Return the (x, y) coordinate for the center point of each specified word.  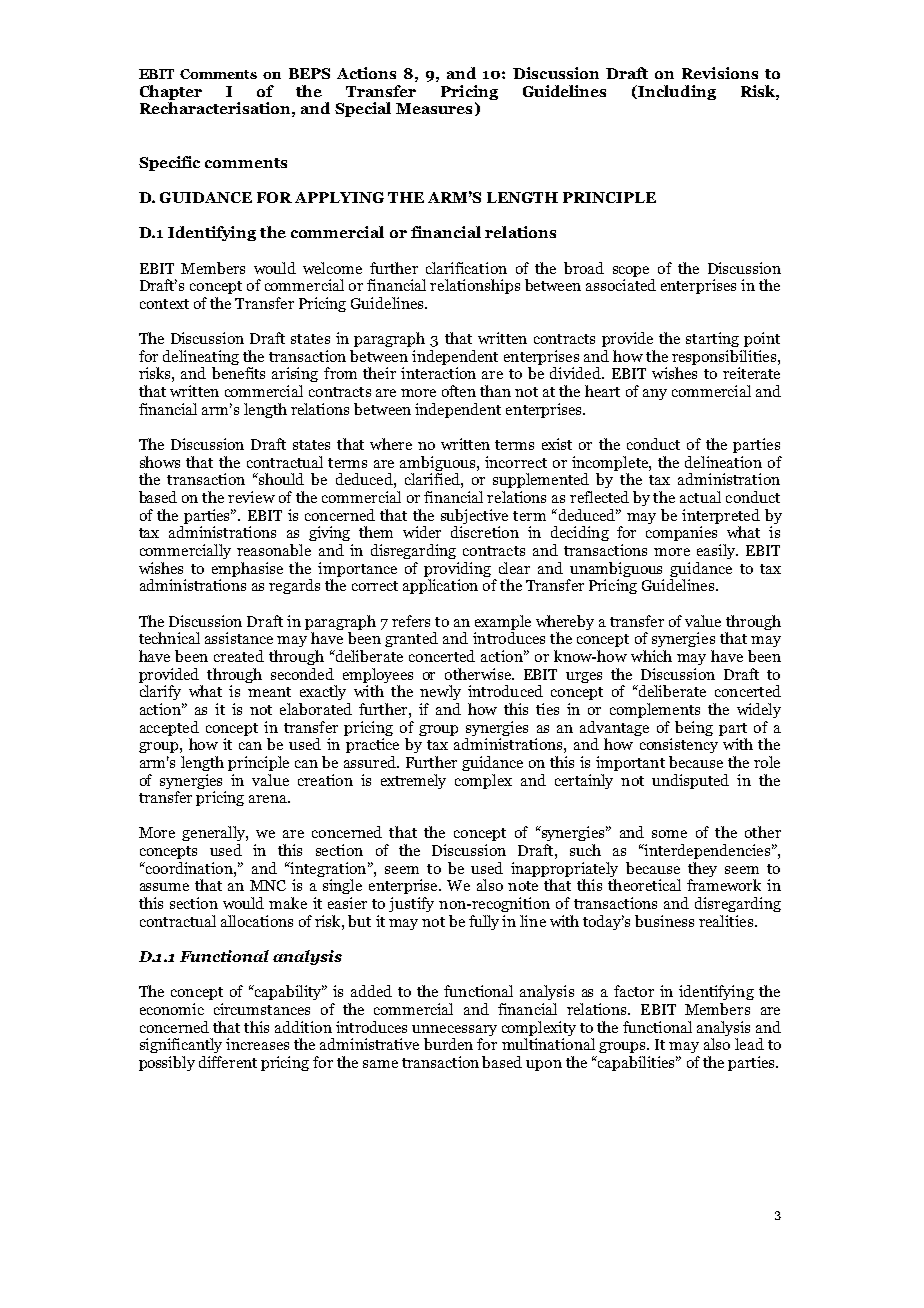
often (459, 391)
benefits (238, 373)
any (655, 394)
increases (257, 1044)
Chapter (171, 94)
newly (440, 692)
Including (677, 92)
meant (269, 692)
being (694, 728)
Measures (434, 108)
